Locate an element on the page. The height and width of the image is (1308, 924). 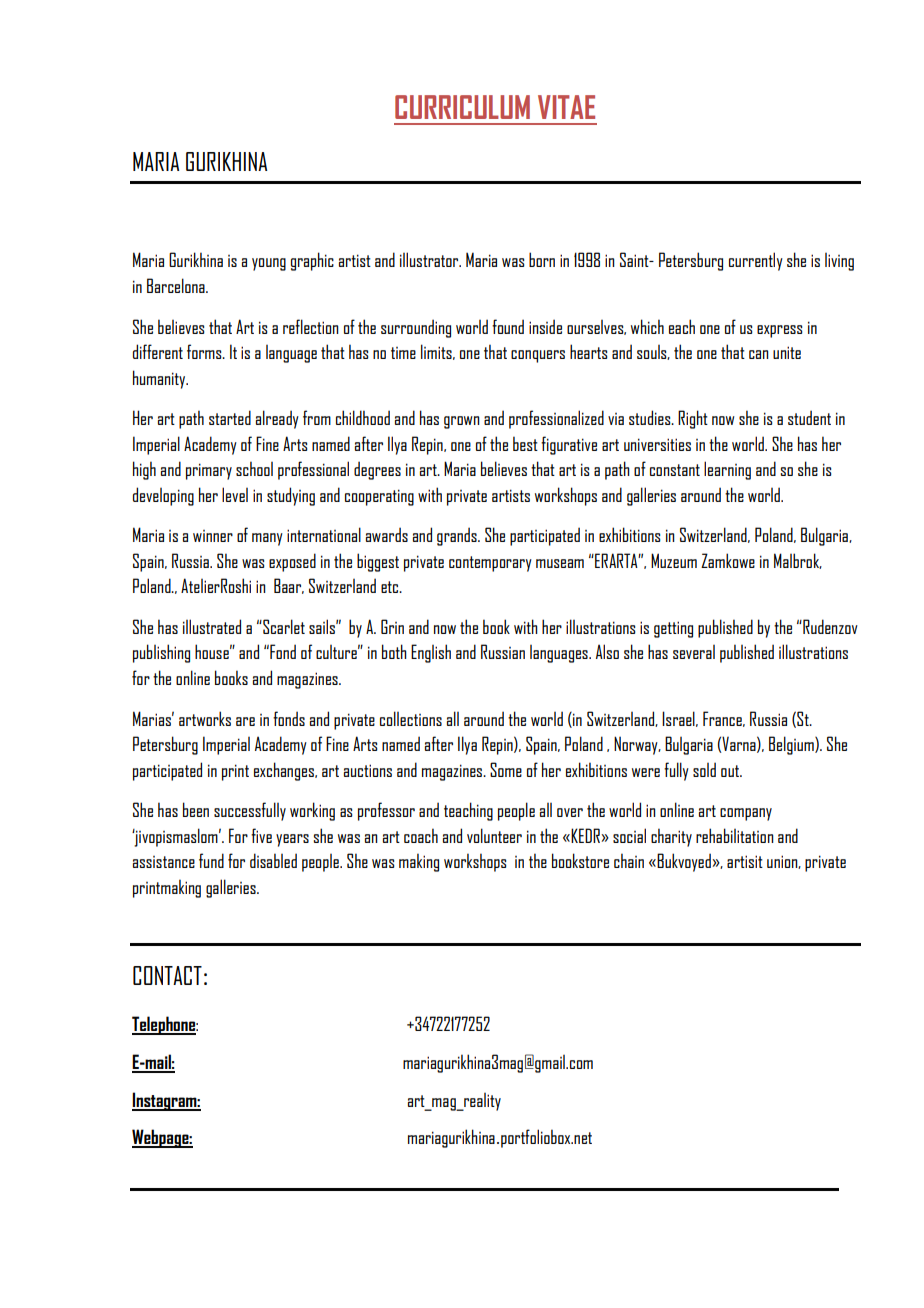
learning is located at coordinates (727, 470).
